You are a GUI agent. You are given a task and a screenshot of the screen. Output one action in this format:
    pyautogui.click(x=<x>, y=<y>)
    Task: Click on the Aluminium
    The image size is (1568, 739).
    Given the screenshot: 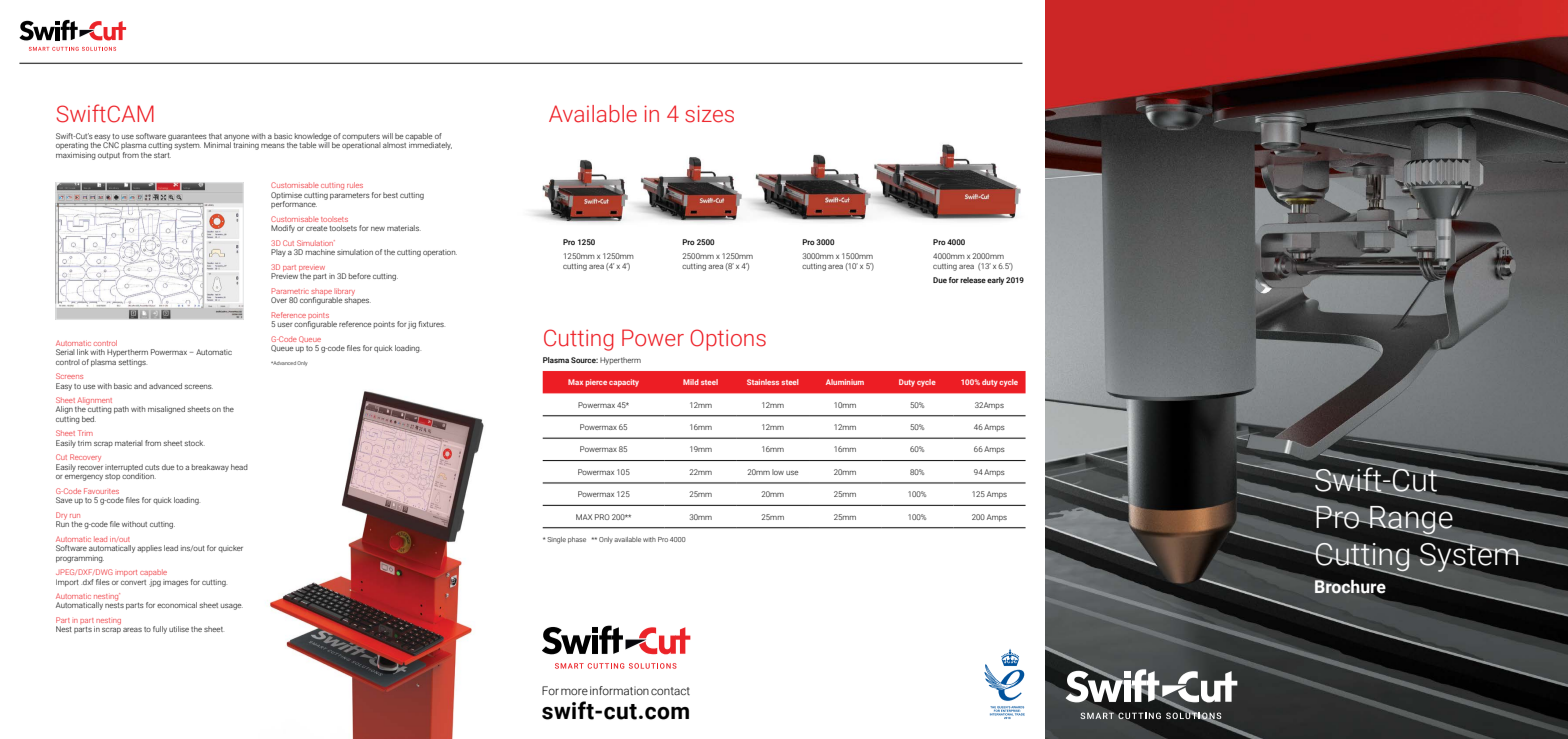 What is the action you would take?
    pyautogui.click(x=845, y=382)
